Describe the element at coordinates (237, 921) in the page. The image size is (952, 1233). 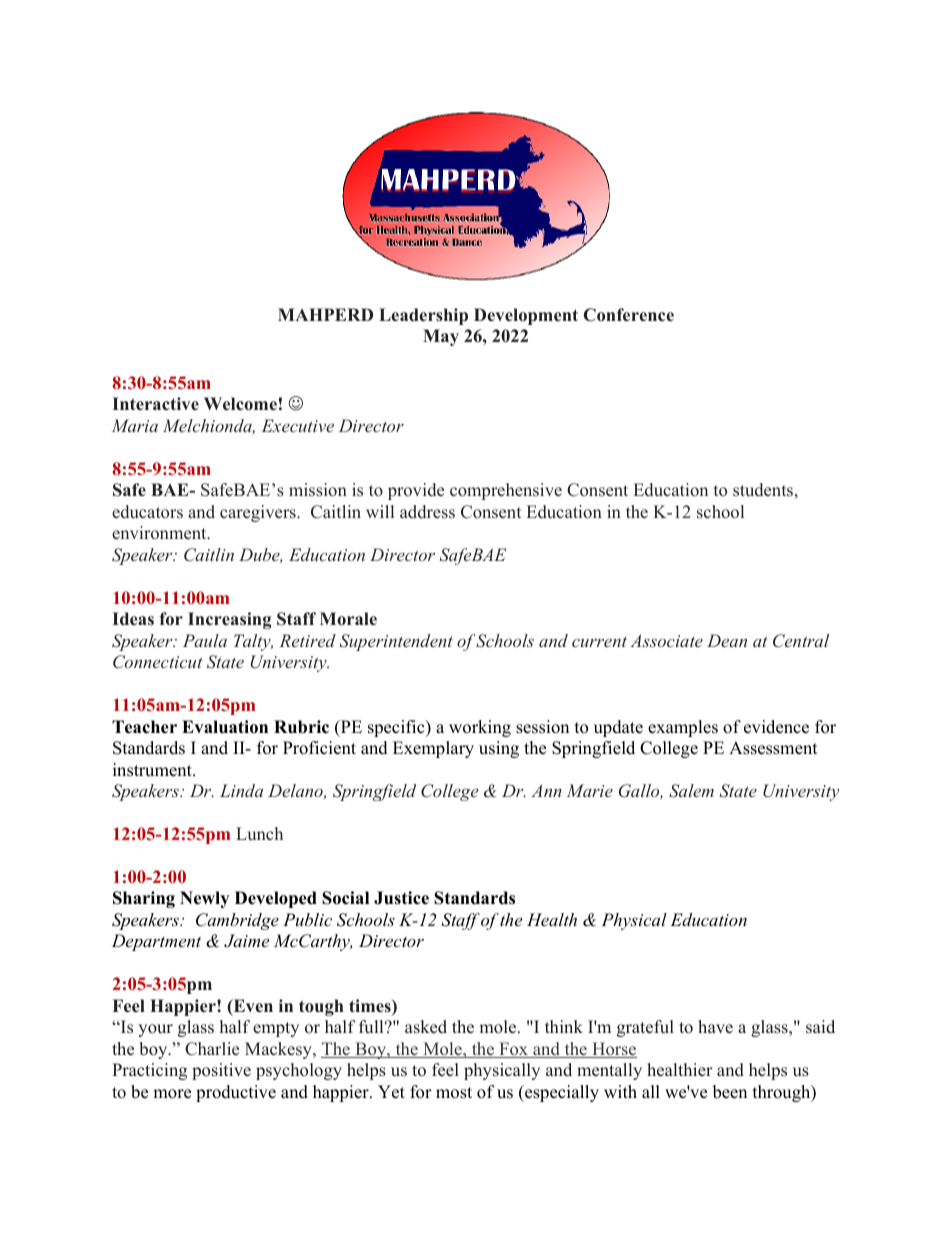
I see `Cambridge` at that location.
